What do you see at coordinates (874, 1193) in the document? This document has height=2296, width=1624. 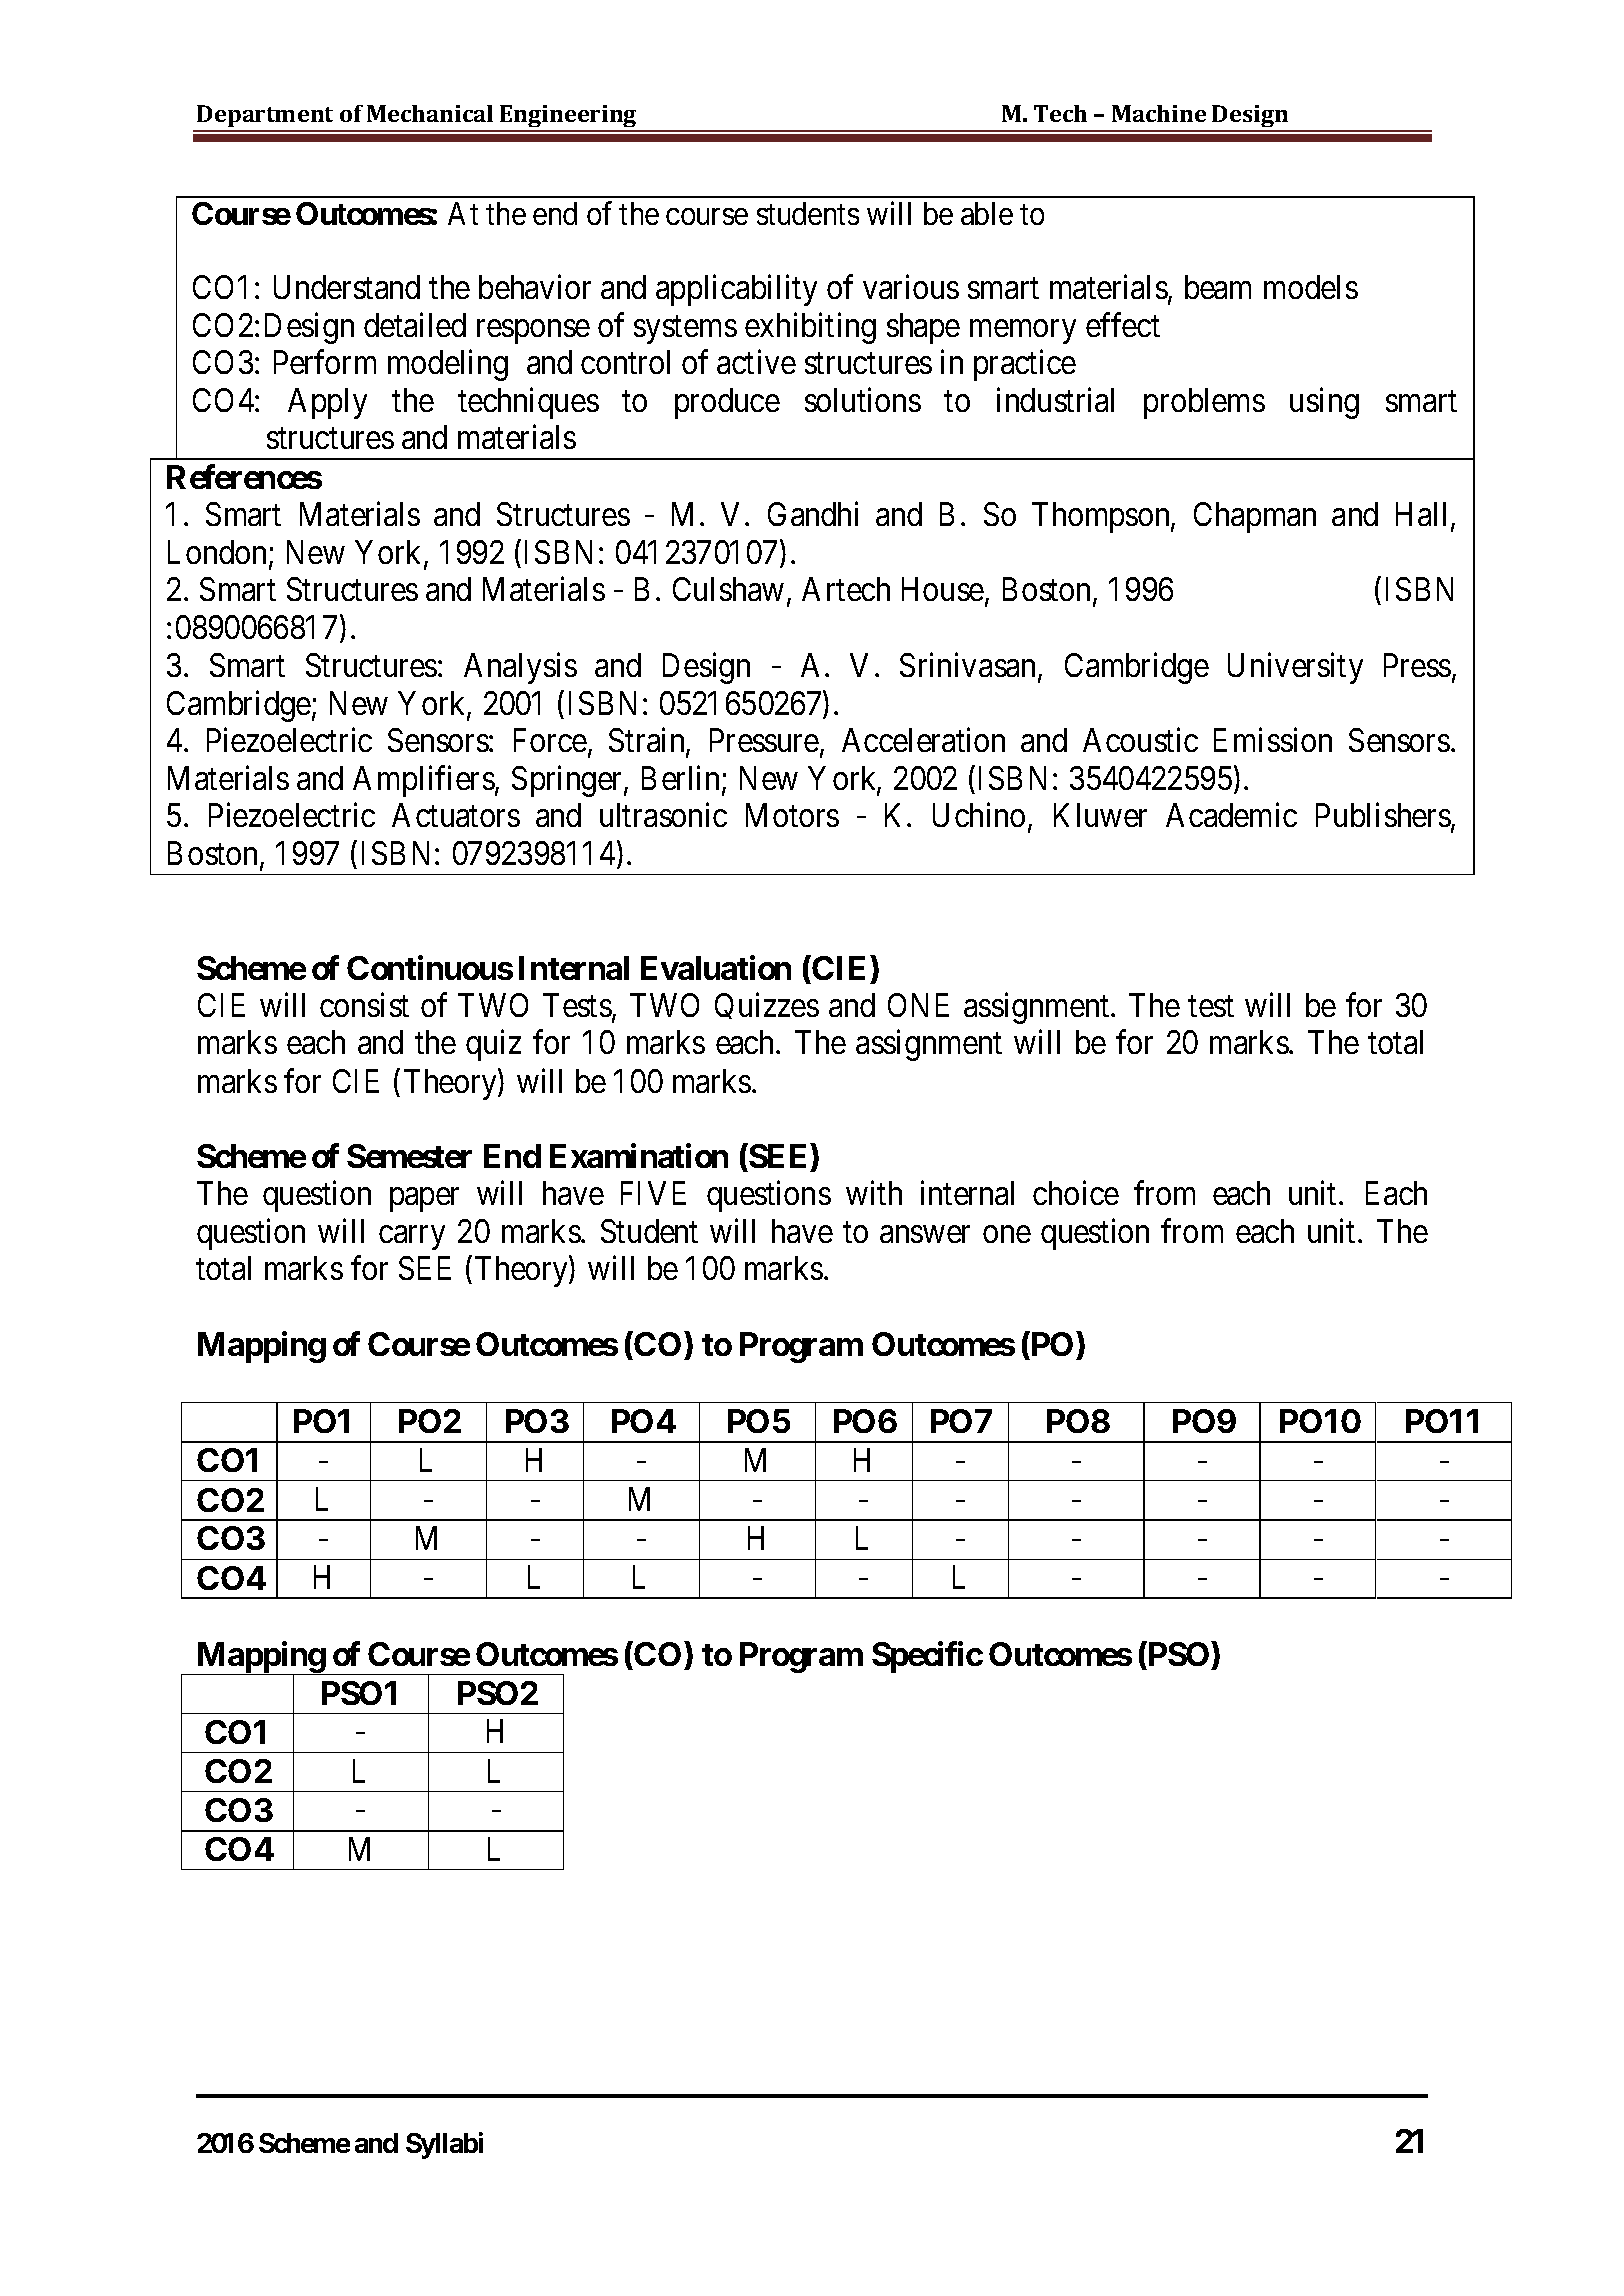 I see `with` at bounding box center [874, 1193].
